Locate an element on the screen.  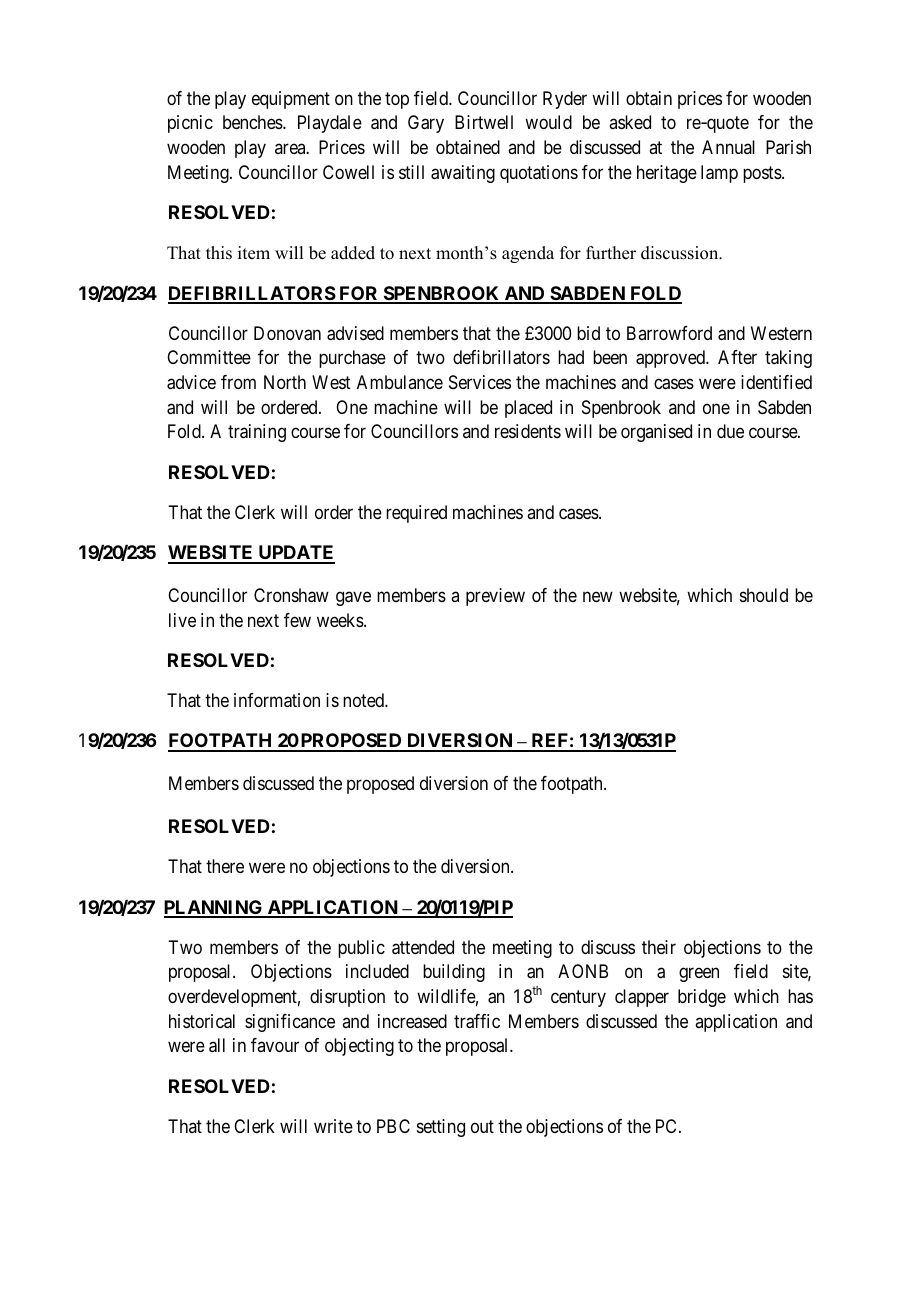
due is located at coordinates (730, 431).
